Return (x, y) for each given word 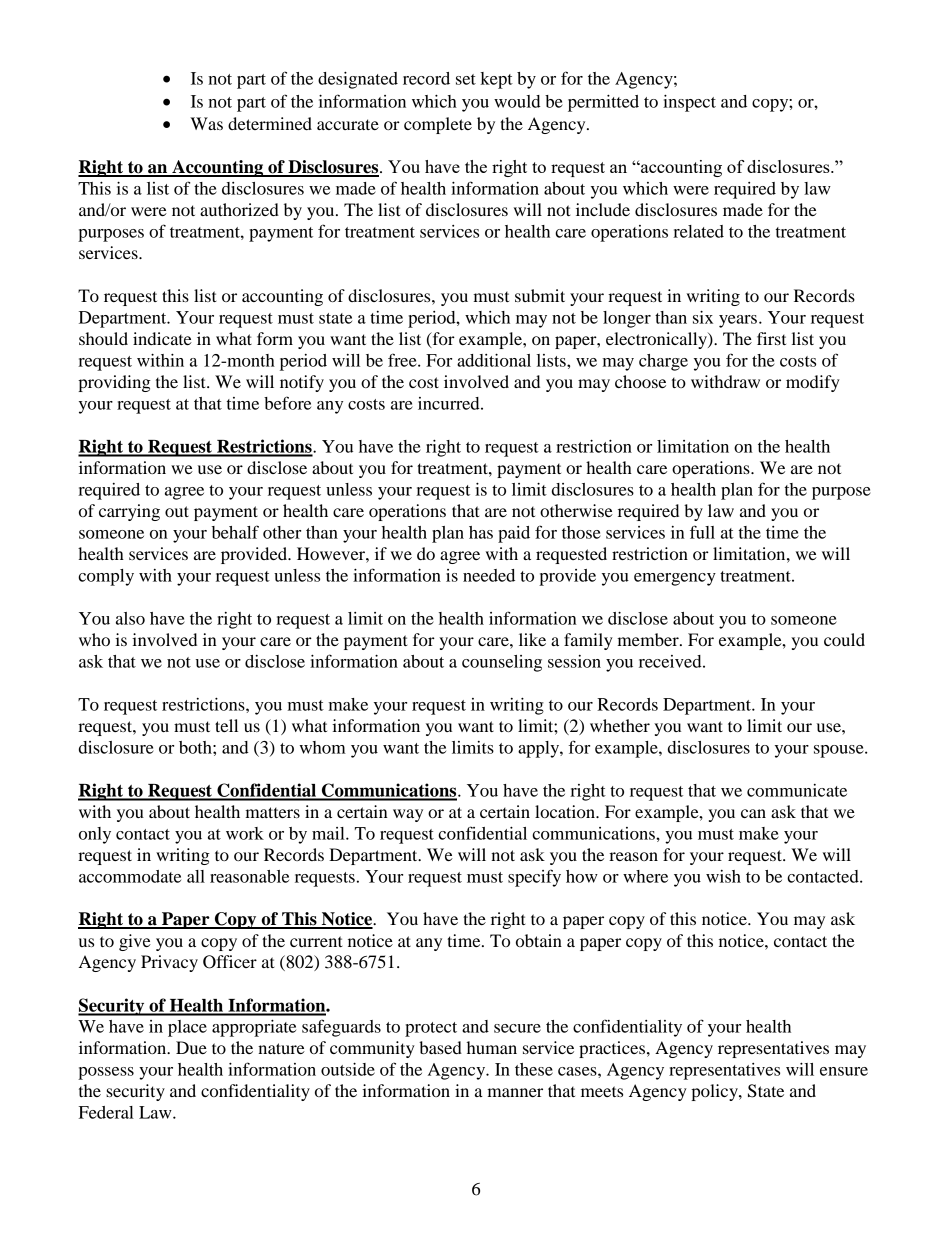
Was (206, 123)
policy (715, 1092)
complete (438, 125)
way (408, 815)
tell (226, 725)
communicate (797, 790)
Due (191, 1047)
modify (813, 383)
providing (114, 383)
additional (494, 360)
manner (515, 1092)
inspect (689, 103)
